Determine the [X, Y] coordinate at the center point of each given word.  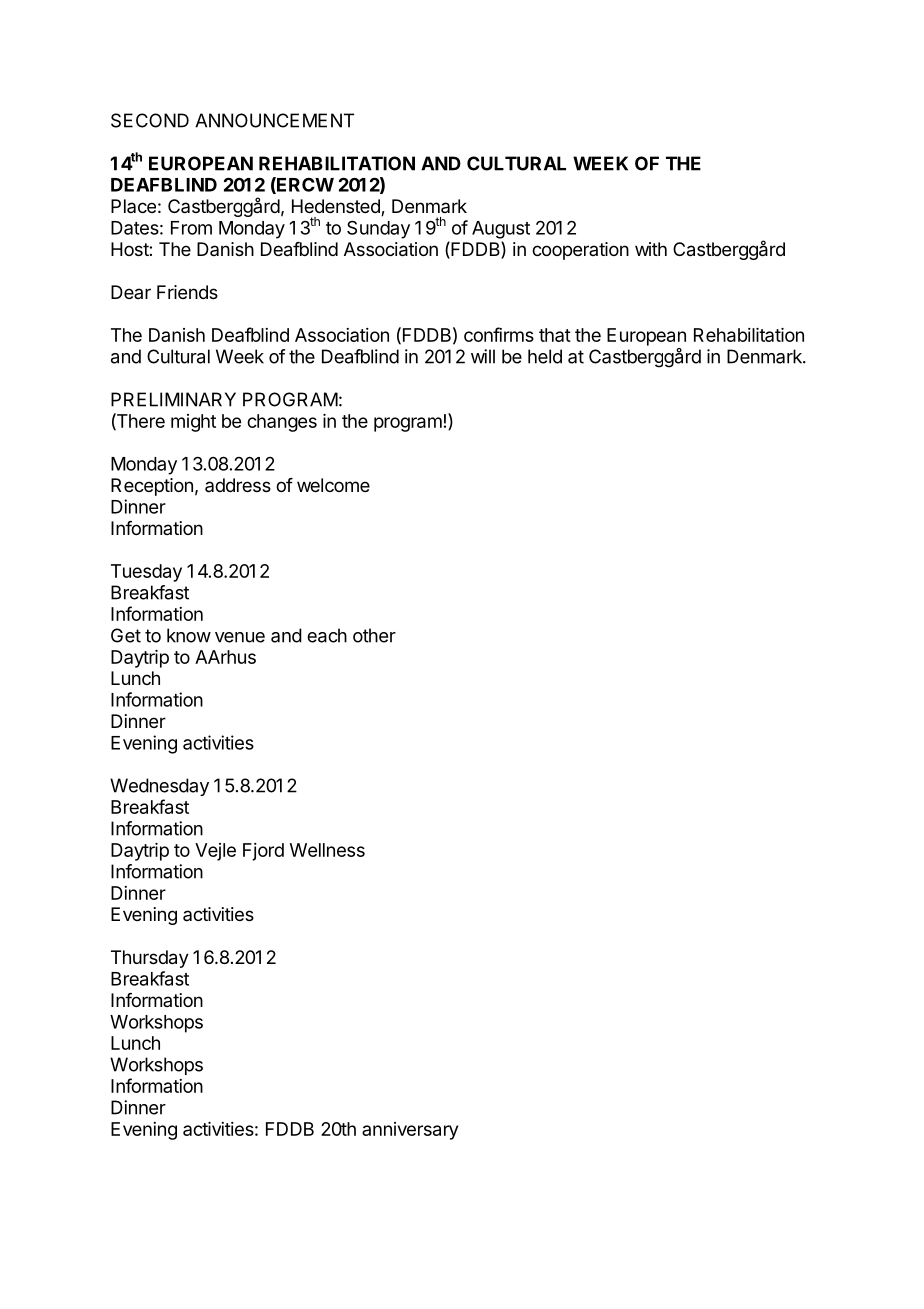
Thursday [150, 959]
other [374, 635]
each [327, 635]
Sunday [378, 229]
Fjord [263, 852]
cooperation [580, 251]
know [189, 635]
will [483, 356]
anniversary [410, 1131]
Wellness [327, 850]
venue [240, 637]
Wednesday [159, 787]
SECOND [150, 120]
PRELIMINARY [173, 399]
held [545, 356]
